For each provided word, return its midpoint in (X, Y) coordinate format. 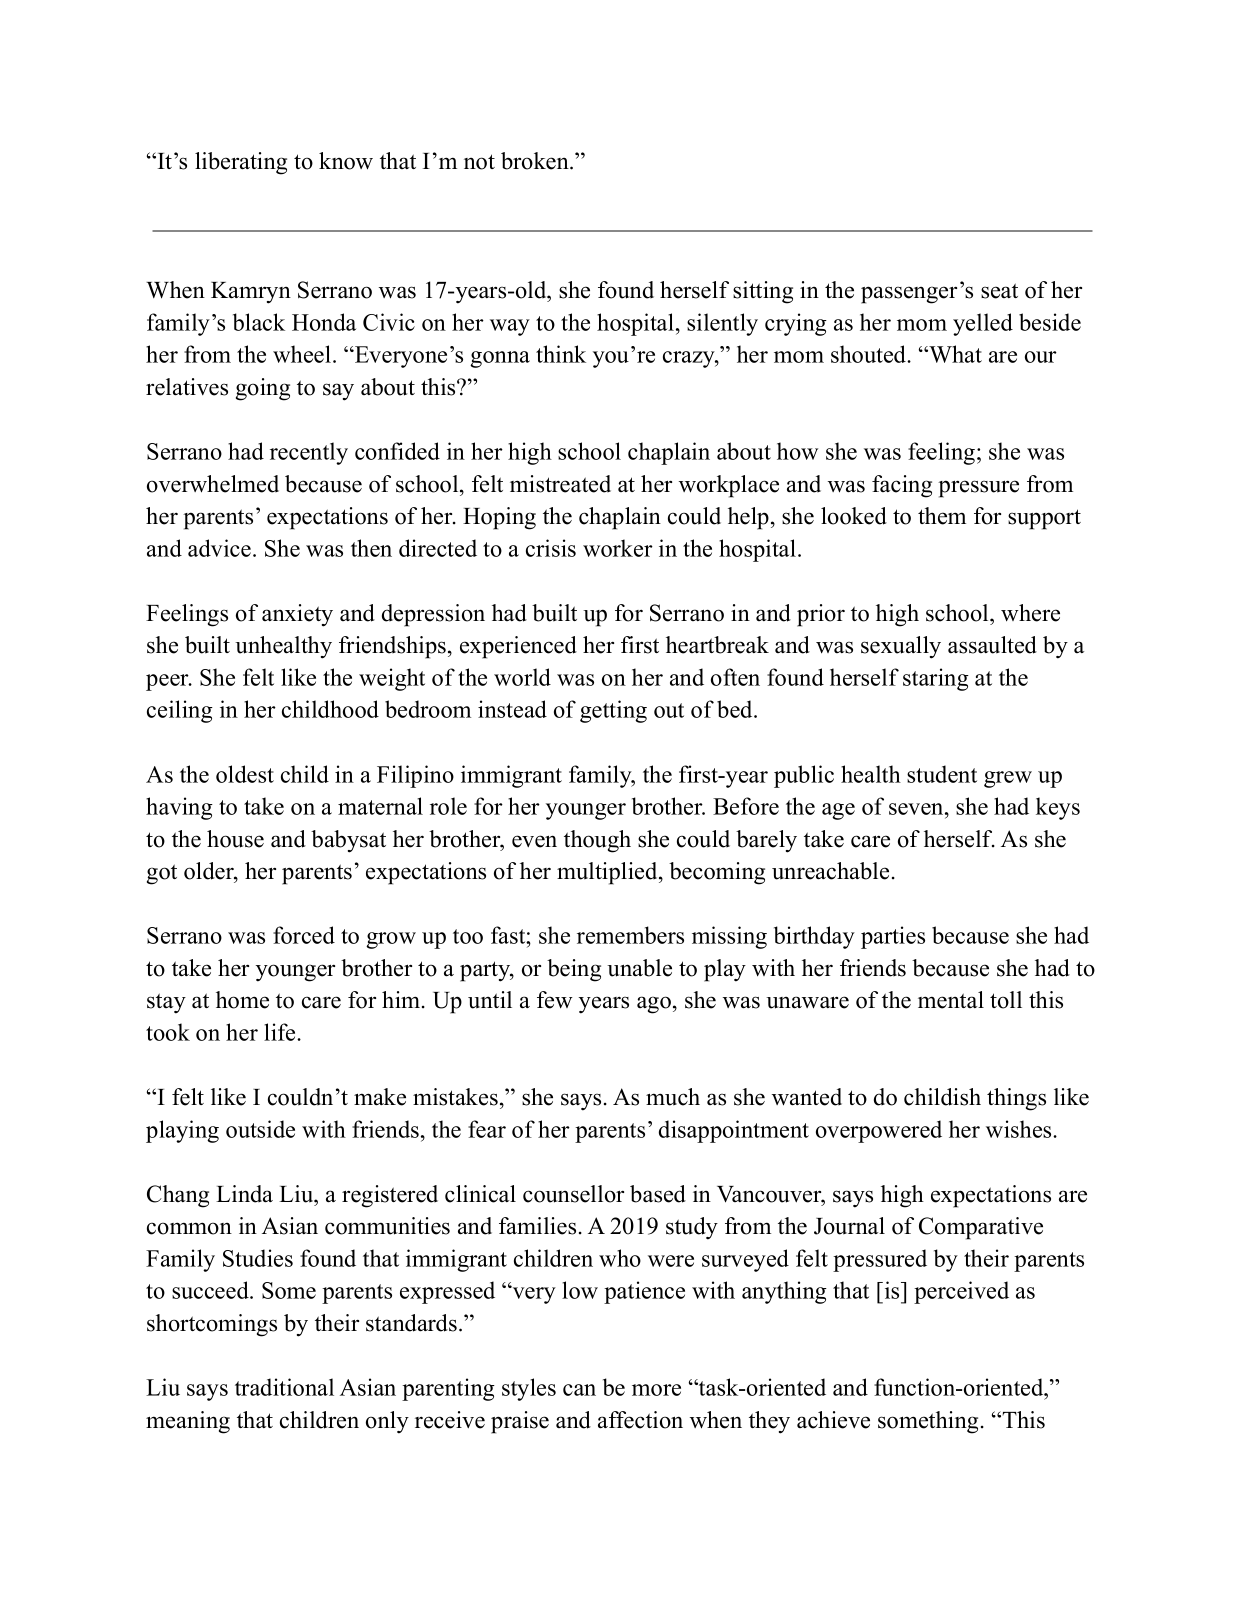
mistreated (560, 484)
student (942, 774)
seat (999, 291)
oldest (245, 774)
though (597, 841)
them (942, 516)
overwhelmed (213, 484)
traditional (284, 1387)
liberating (241, 163)
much (673, 1097)
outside (260, 1129)
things (1016, 1099)
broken (536, 161)
